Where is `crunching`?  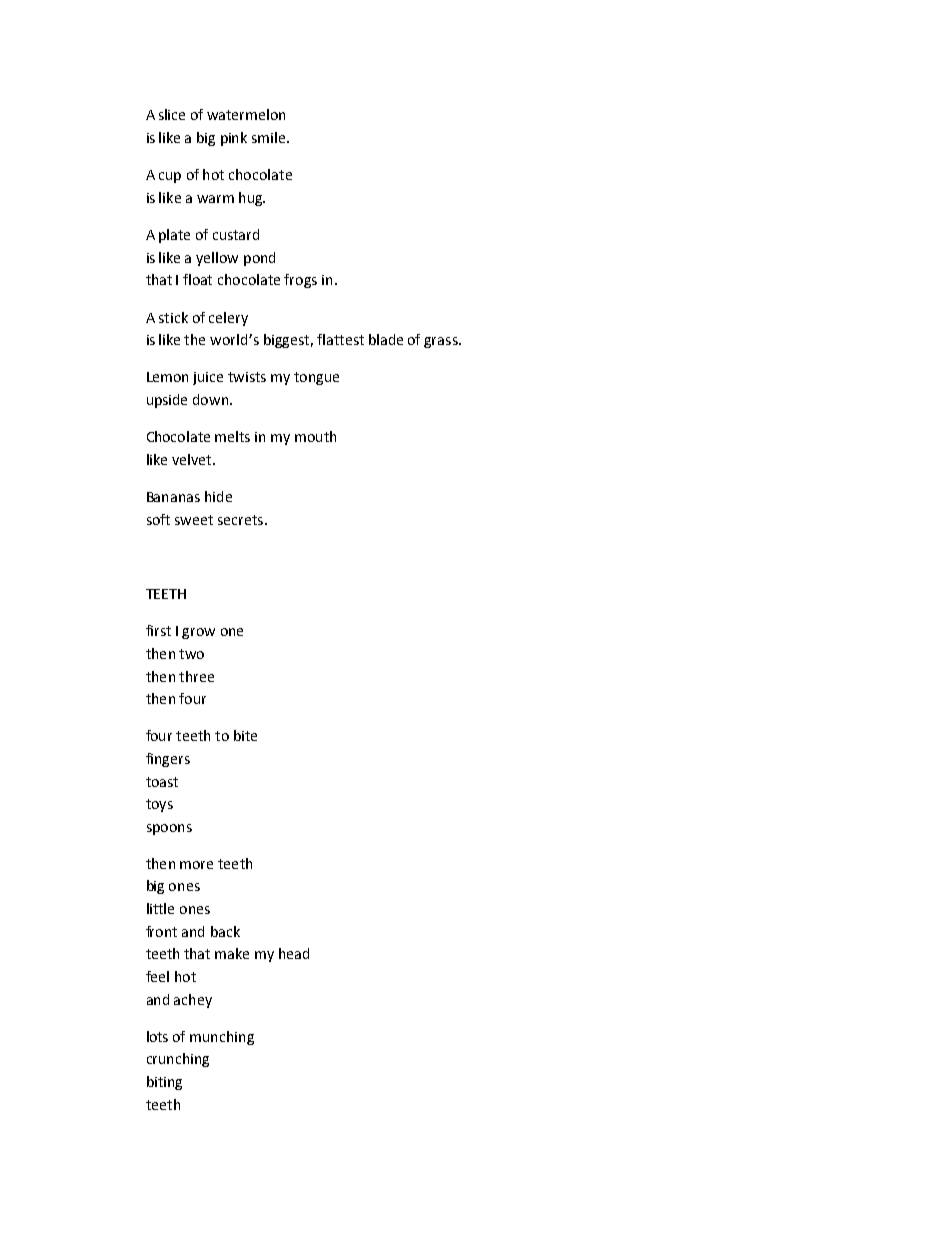 crunching is located at coordinates (178, 1060).
